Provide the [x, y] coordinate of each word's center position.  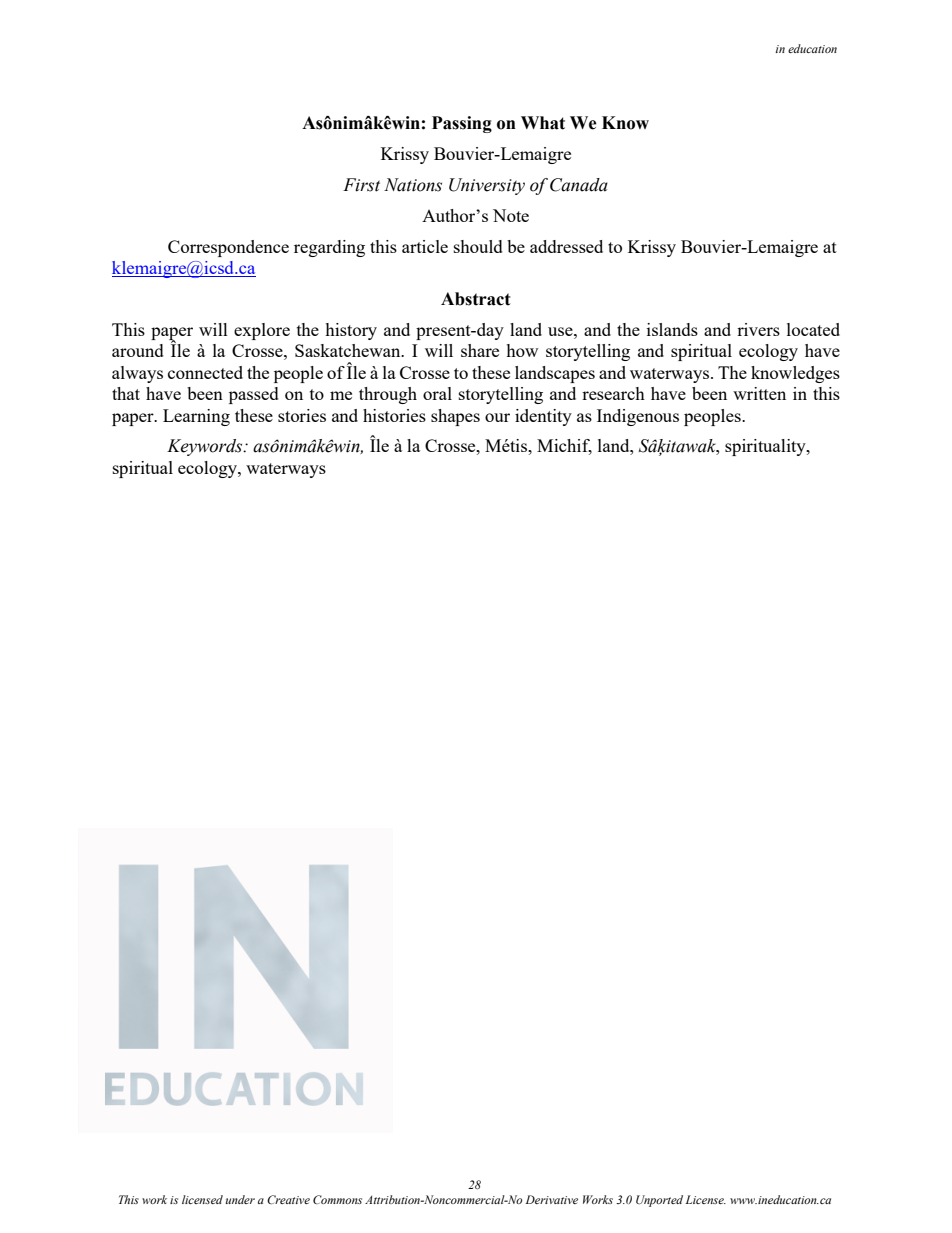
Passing [462, 124]
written [759, 393]
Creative [288, 1199]
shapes [455, 417]
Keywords [206, 447]
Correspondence [228, 248]
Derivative [552, 1199]
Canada [579, 185]
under [240, 1199]
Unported [659, 1201]
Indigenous [638, 417]
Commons [337, 1199]
